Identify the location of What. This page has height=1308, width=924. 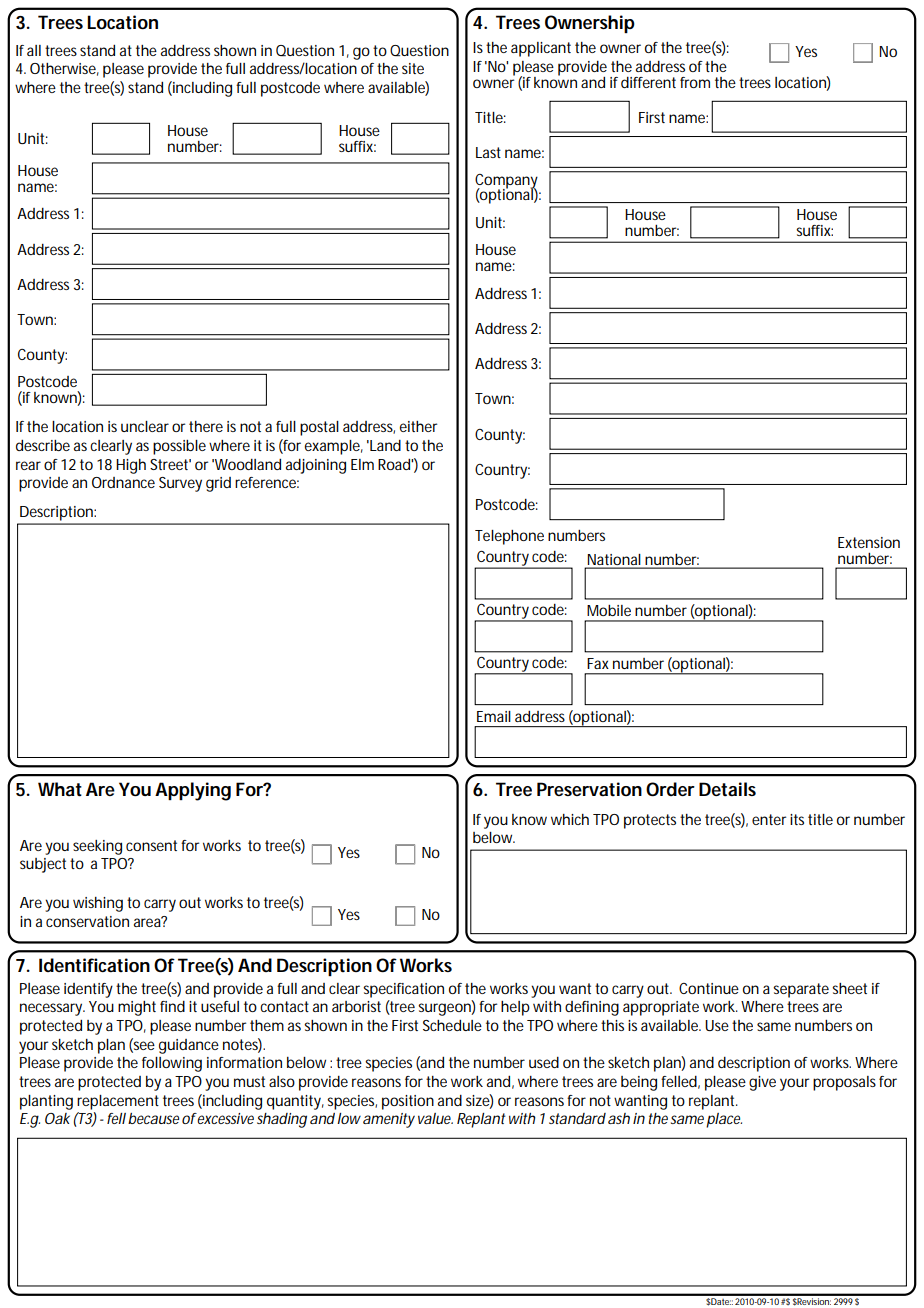
(60, 789).
